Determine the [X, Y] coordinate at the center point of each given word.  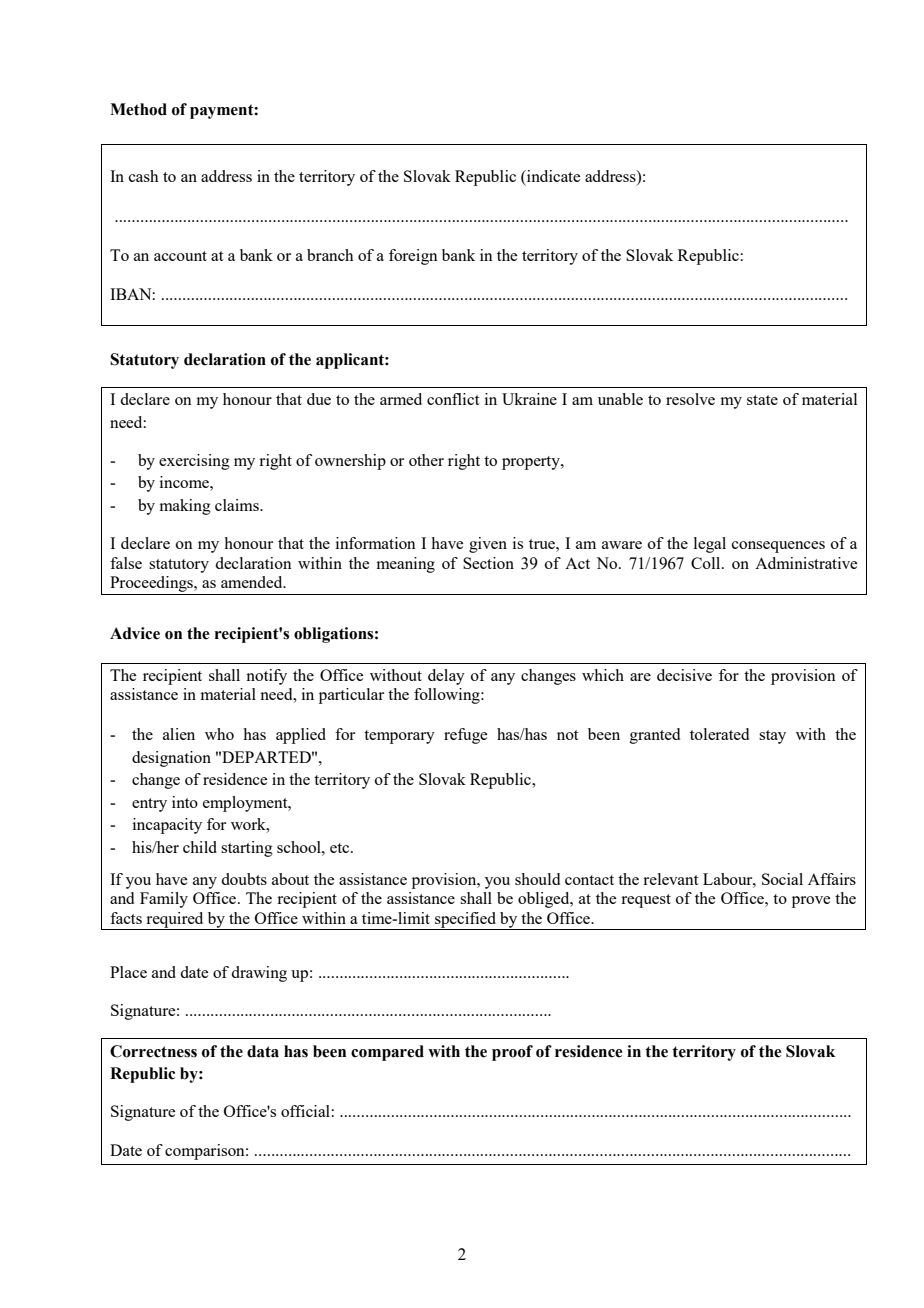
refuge [465, 736]
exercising [194, 462]
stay [772, 737]
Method [138, 109]
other [426, 460]
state [762, 400]
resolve [690, 399]
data [263, 1051]
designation [171, 759]
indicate [552, 176]
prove [811, 902]
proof [512, 1053]
